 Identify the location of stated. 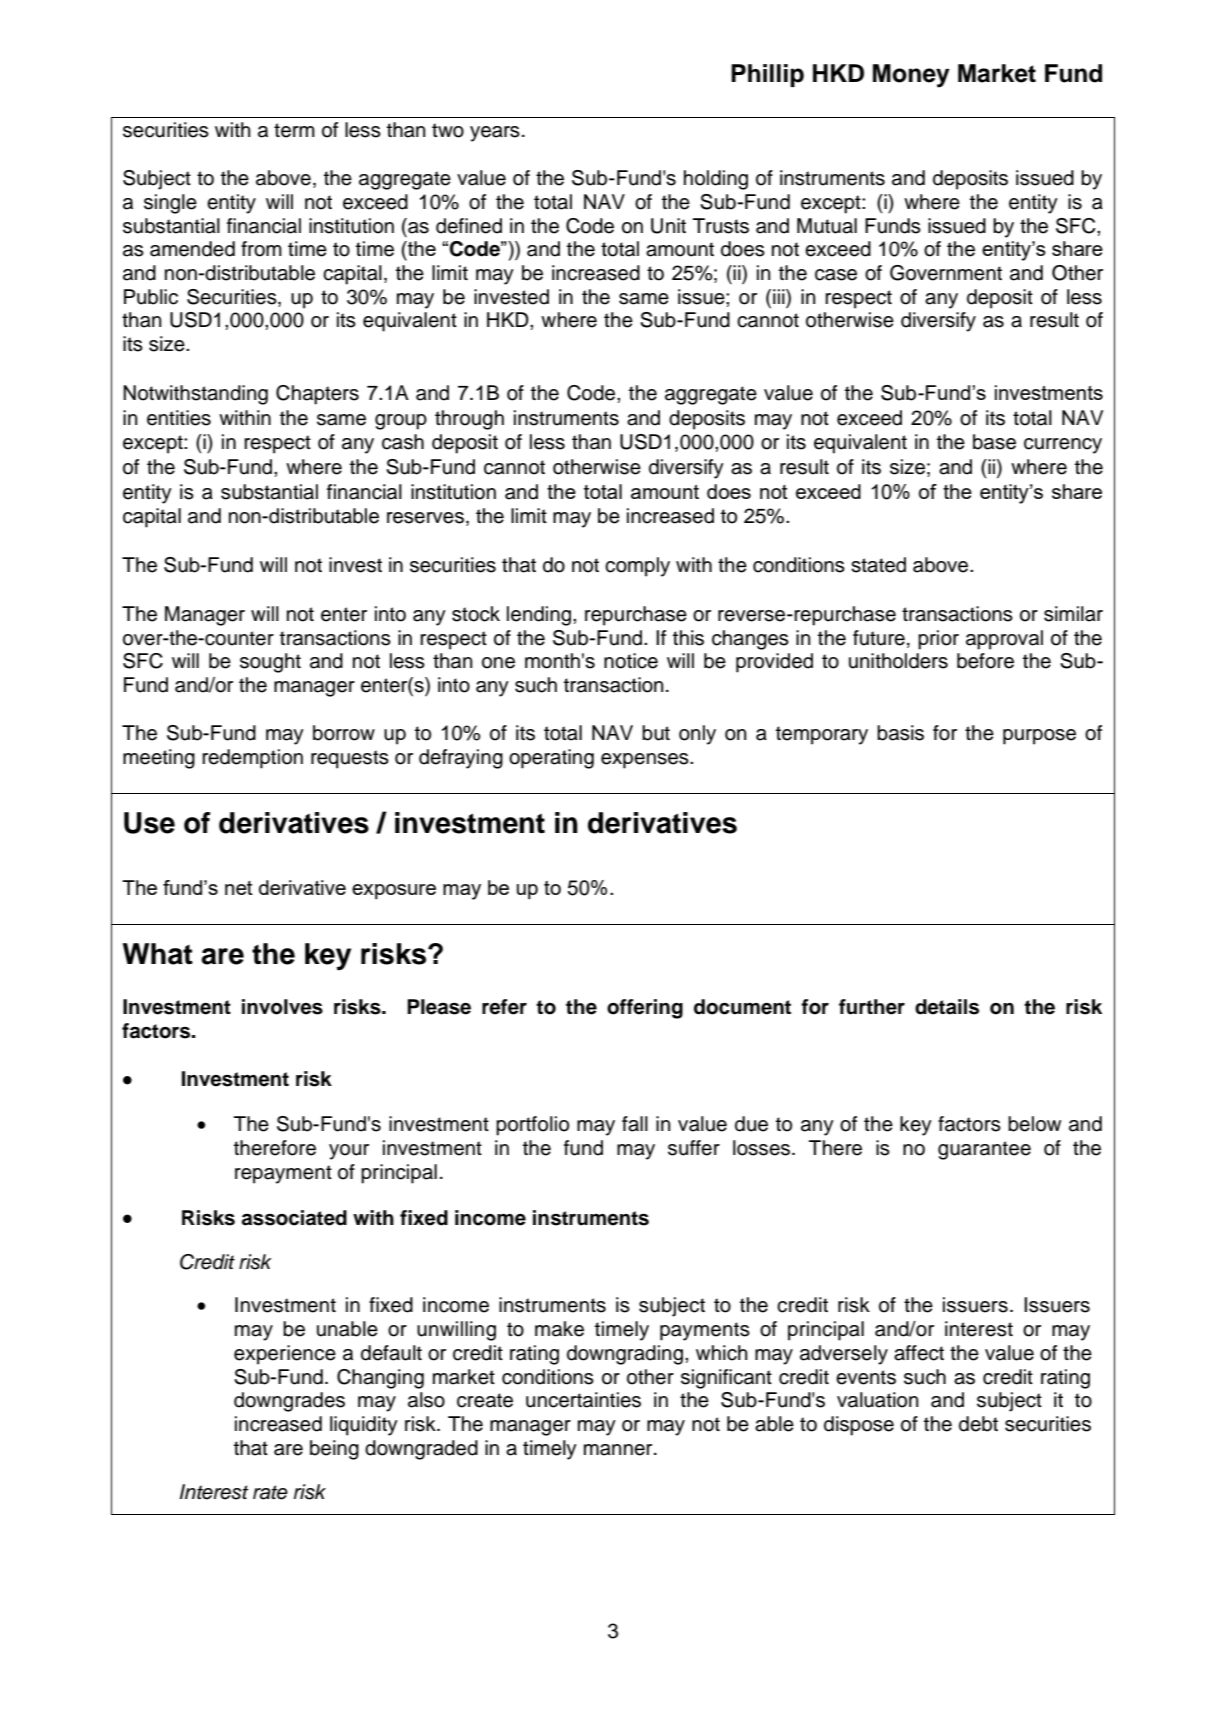
(878, 565).
